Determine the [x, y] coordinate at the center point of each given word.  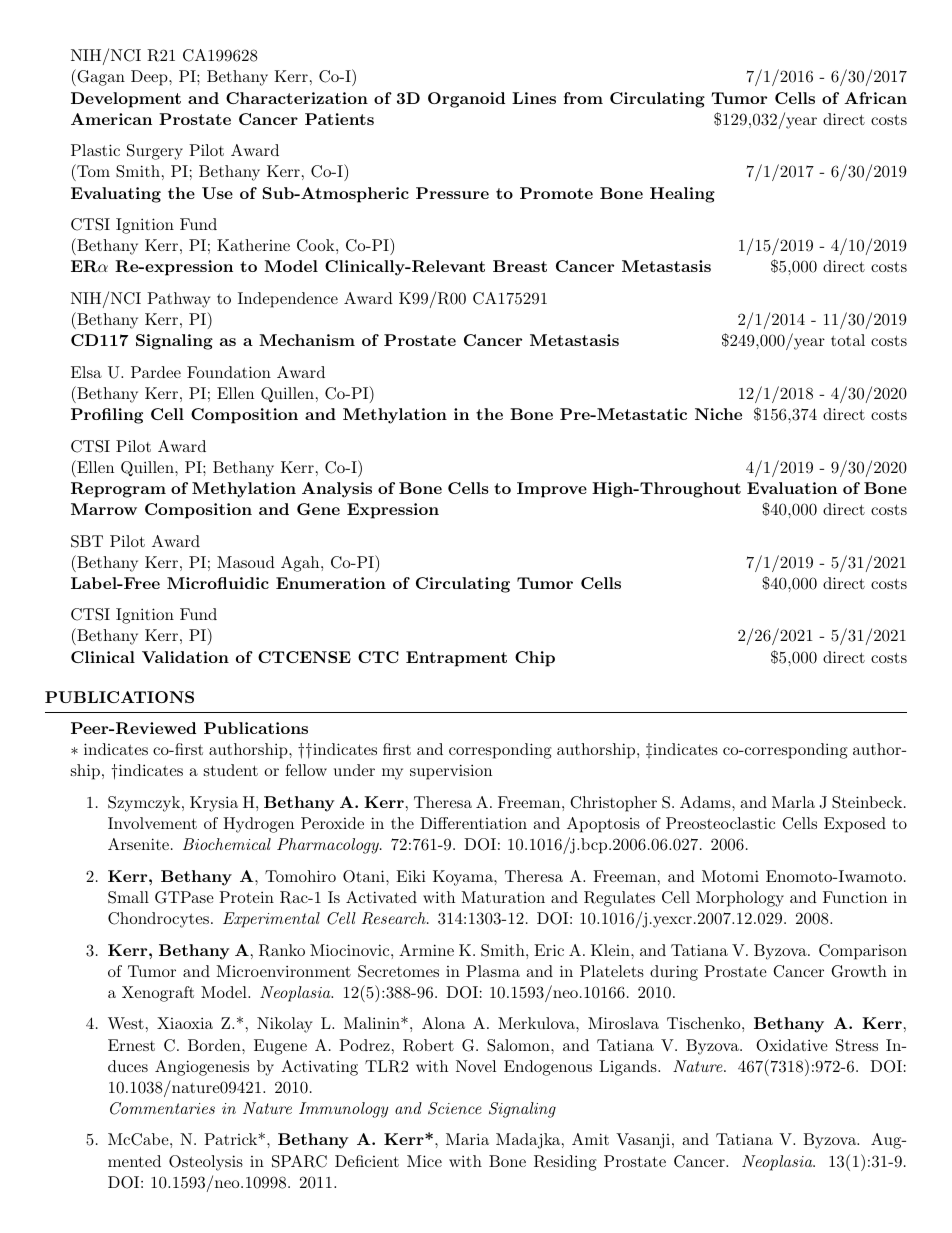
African [875, 98]
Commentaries [162, 1108]
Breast [520, 266]
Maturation [503, 897]
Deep [150, 78]
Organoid [466, 100]
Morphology [740, 899]
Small [128, 897]
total [848, 340]
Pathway [179, 300]
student [231, 770]
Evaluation [792, 488]
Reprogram [118, 490]
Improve [552, 490]
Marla [793, 802]
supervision [451, 772]
